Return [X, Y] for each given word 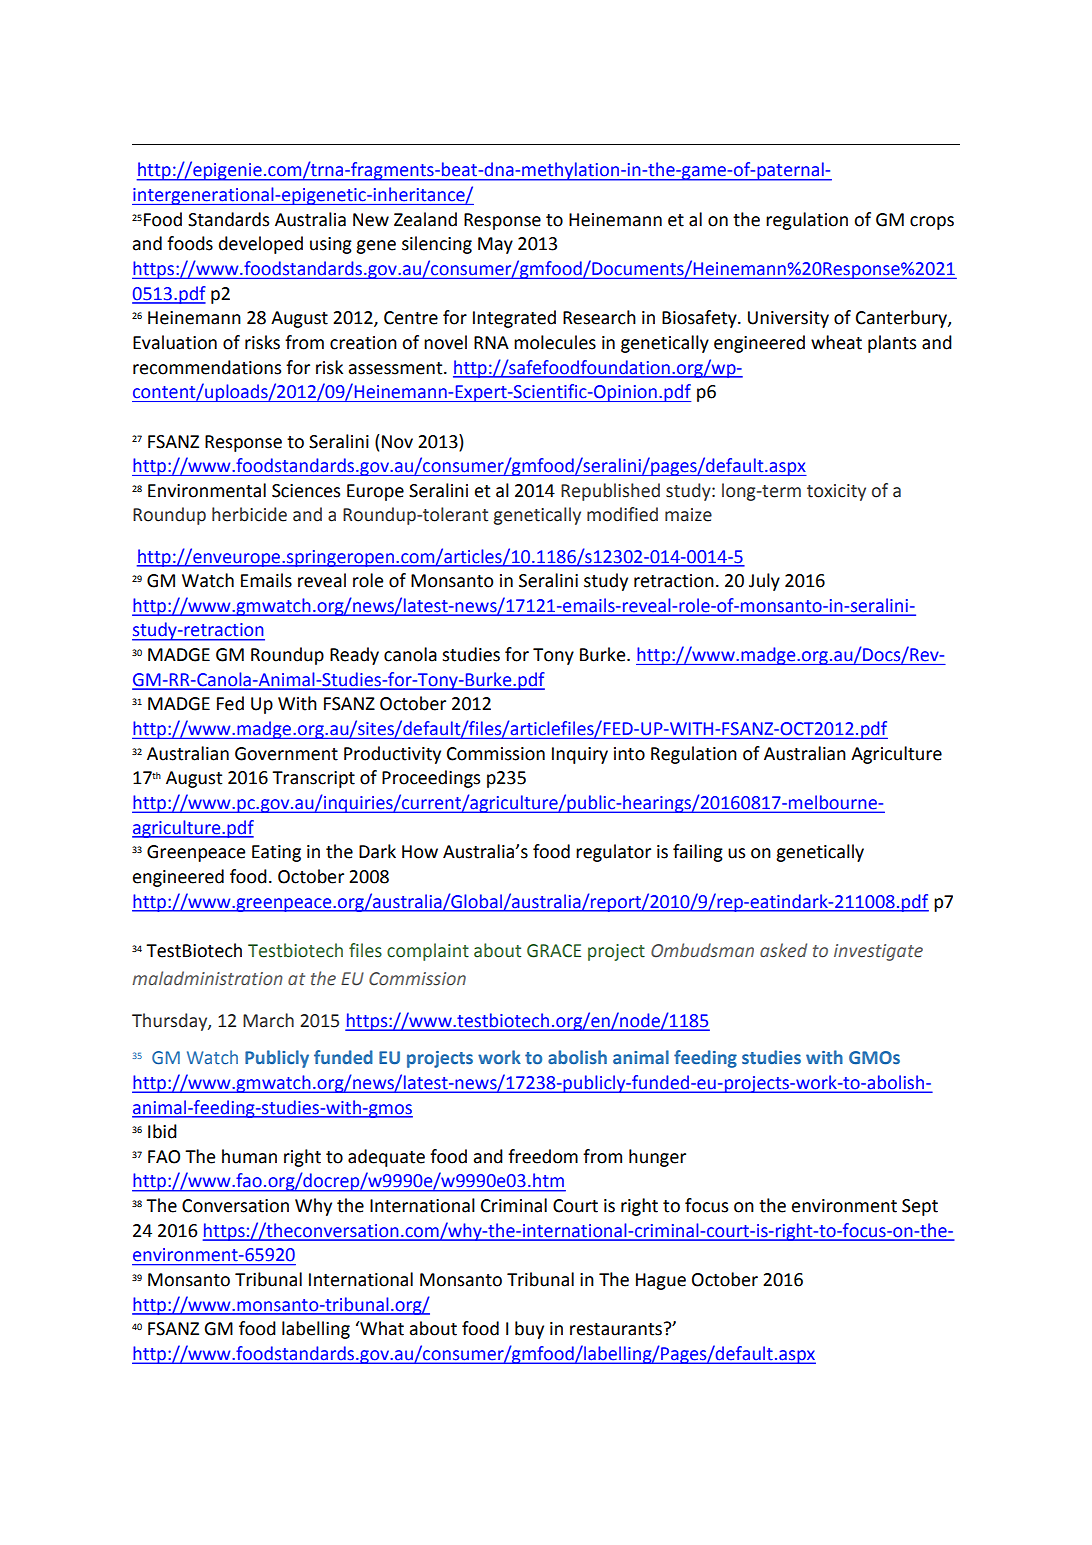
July [764, 582]
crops [932, 223]
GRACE [554, 951]
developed [261, 245]
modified [622, 514]
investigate [878, 952]
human [249, 1156]
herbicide [249, 514]
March [268, 1020]
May [495, 245]
